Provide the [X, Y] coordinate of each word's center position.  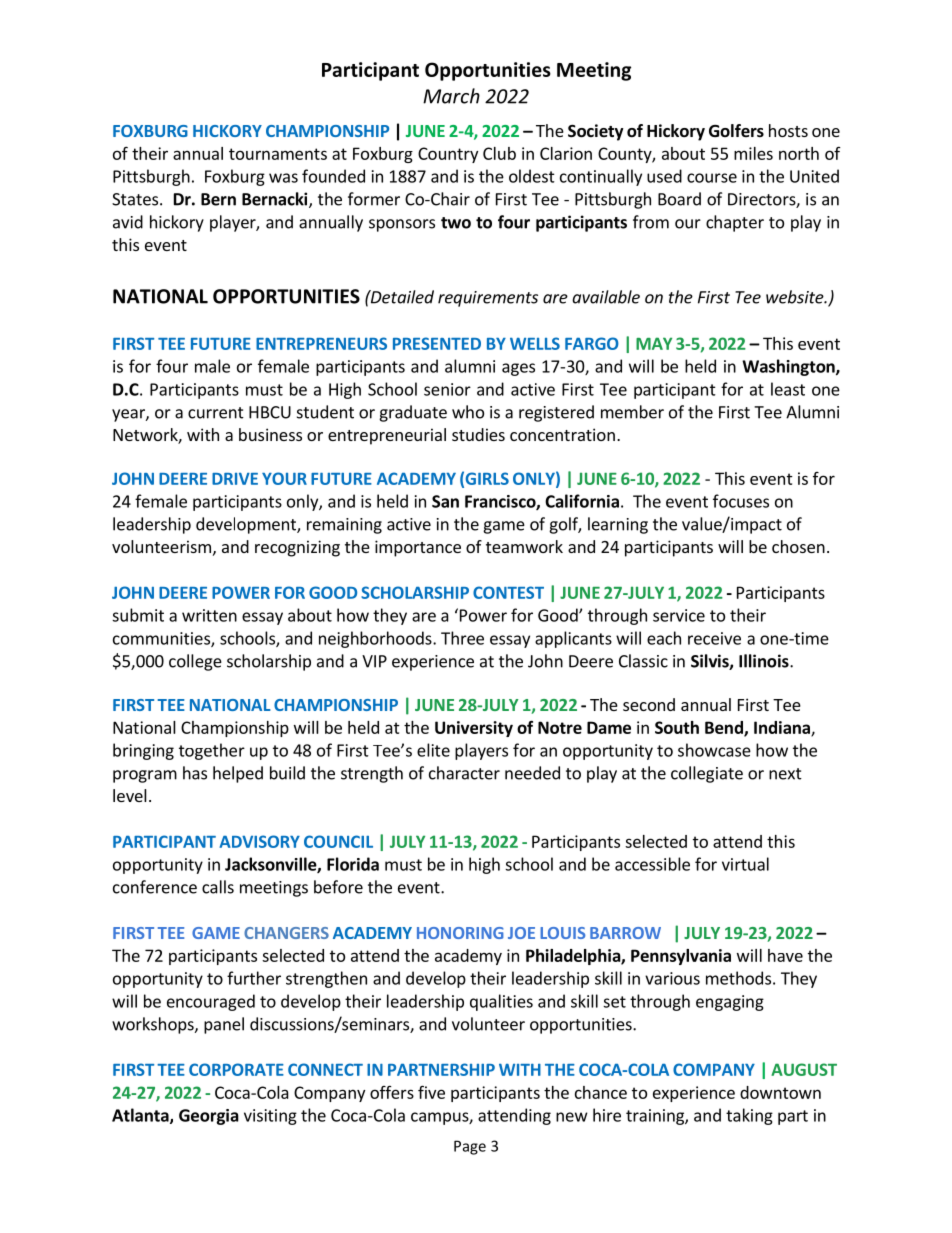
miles [753, 153]
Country [448, 155]
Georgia [209, 1117]
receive [714, 638]
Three [462, 638]
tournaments [278, 154]
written [209, 615]
